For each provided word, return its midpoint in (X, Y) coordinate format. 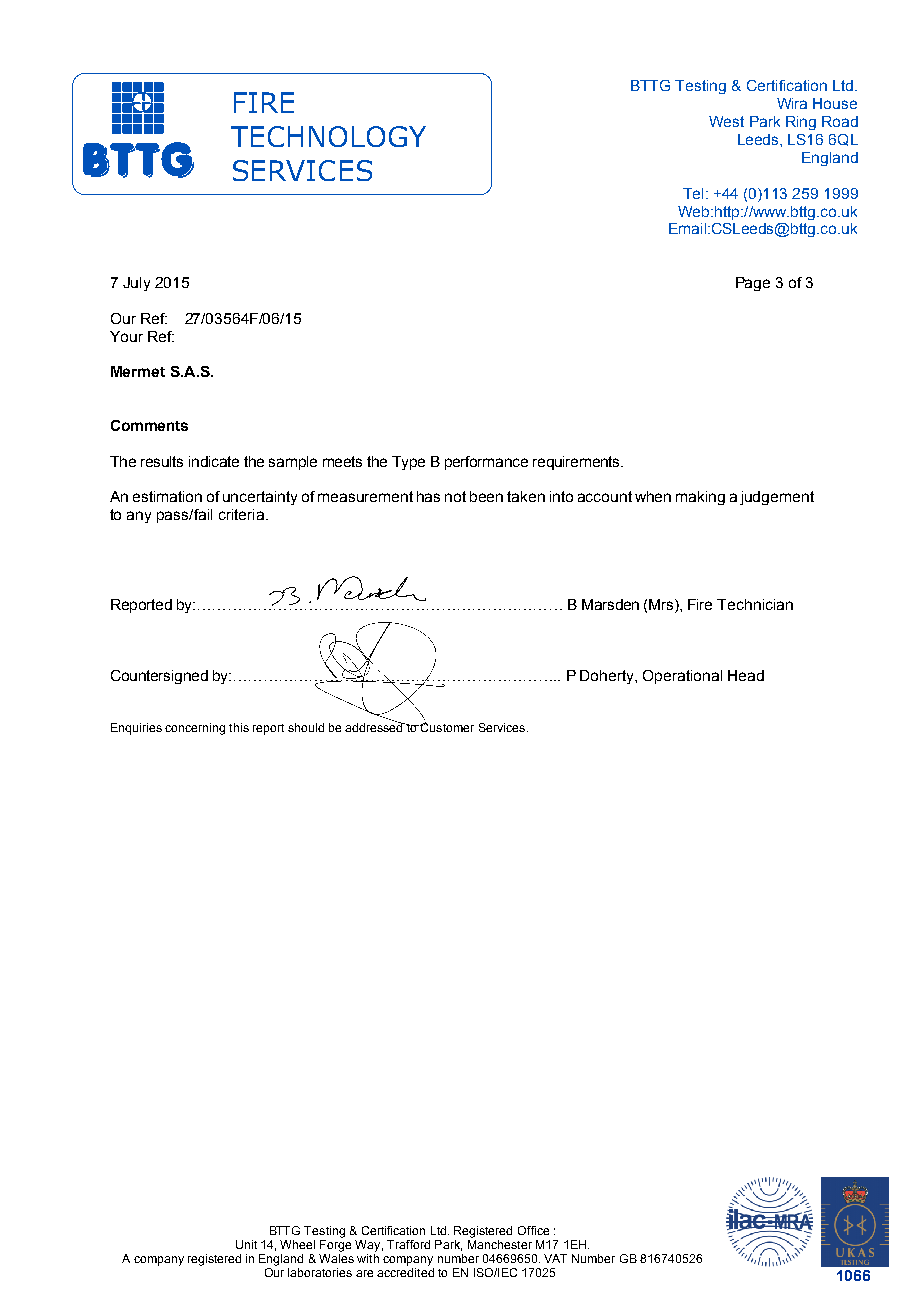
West (726, 121)
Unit (246, 1244)
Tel (693, 193)
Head (746, 675)
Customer (447, 727)
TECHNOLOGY (328, 136)
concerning (195, 729)
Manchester (500, 1244)
